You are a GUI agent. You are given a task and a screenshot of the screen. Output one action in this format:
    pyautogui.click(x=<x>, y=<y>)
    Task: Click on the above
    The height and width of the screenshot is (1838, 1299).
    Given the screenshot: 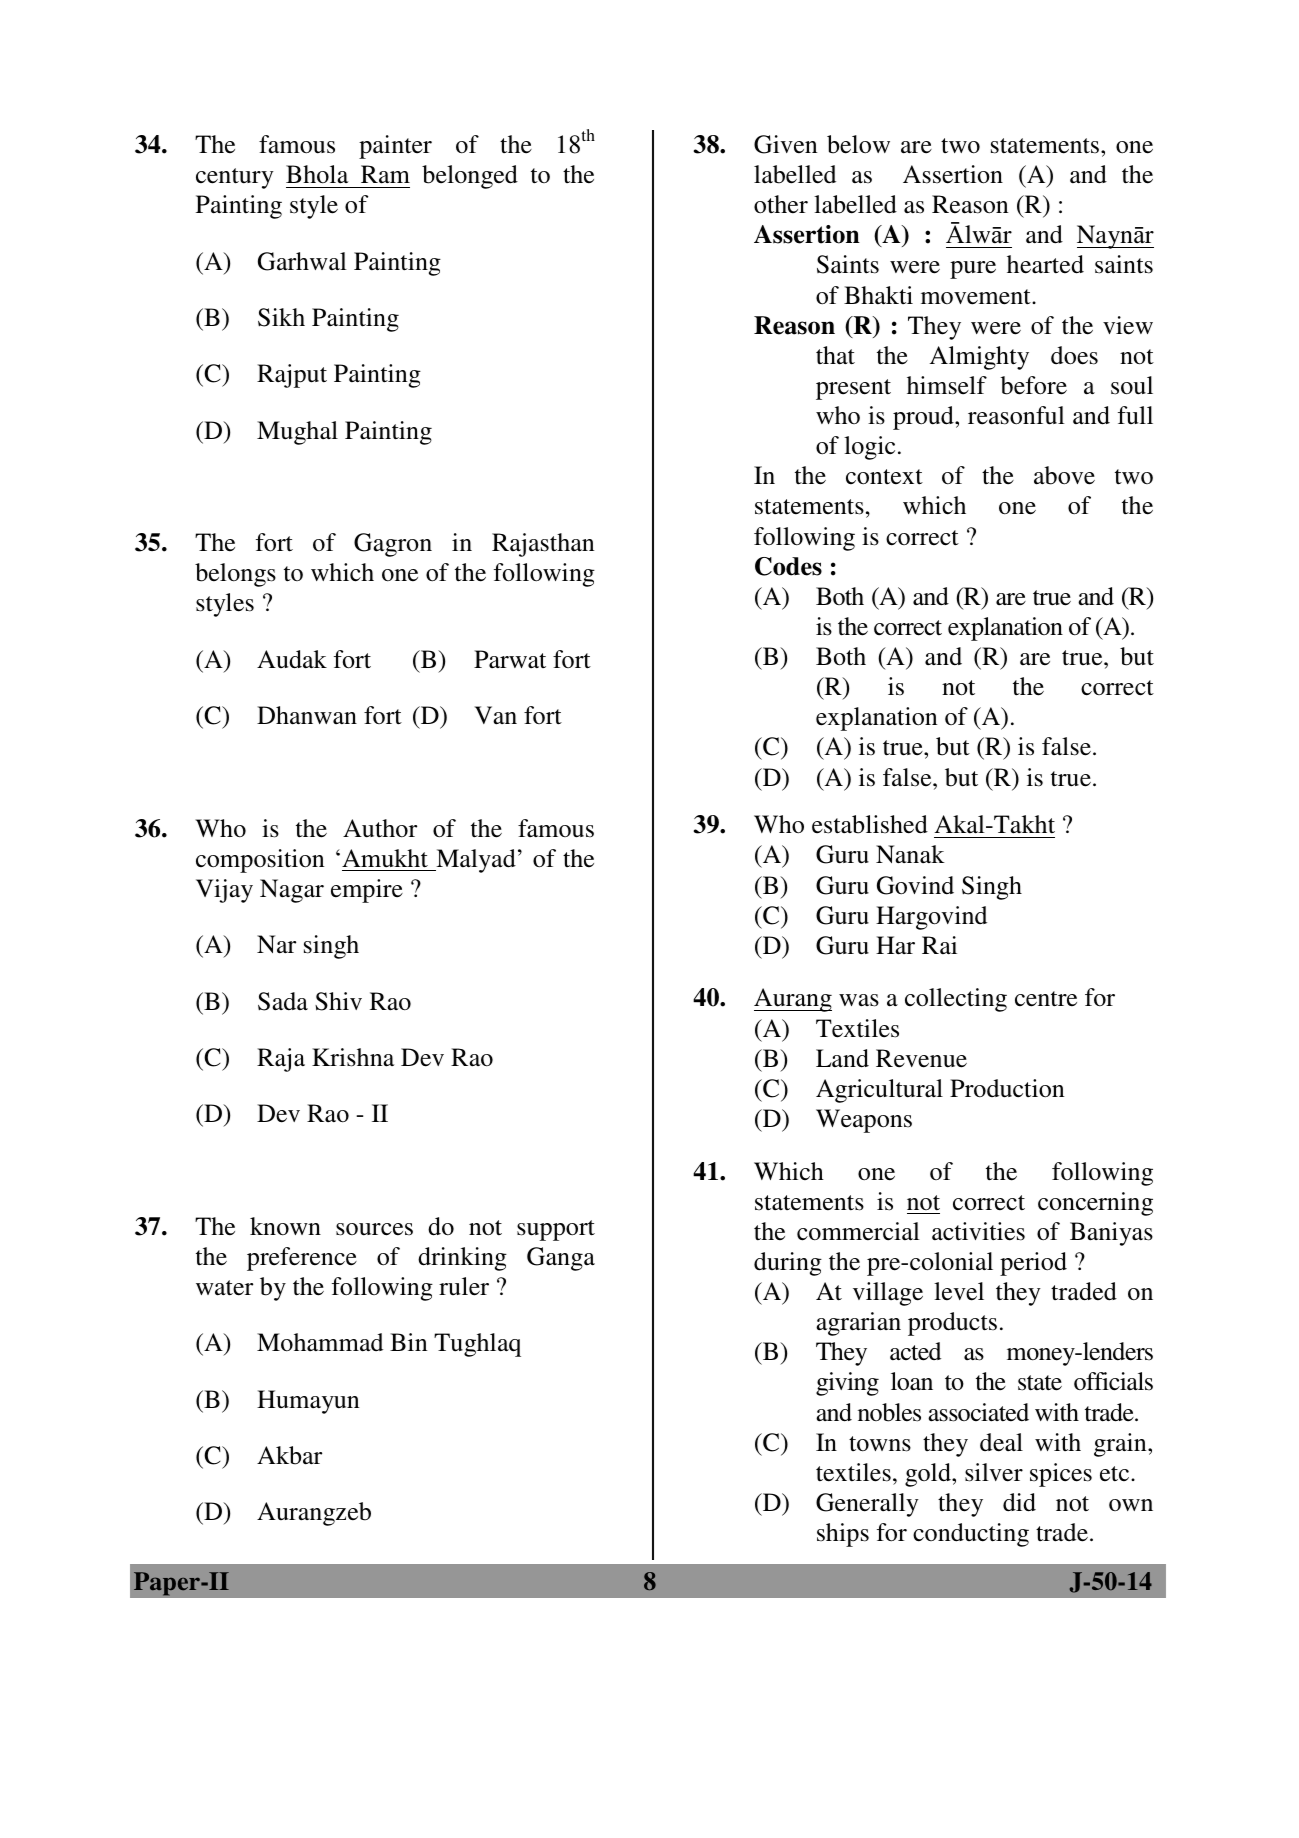 What is the action you would take?
    pyautogui.click(x=1064, y=475)
